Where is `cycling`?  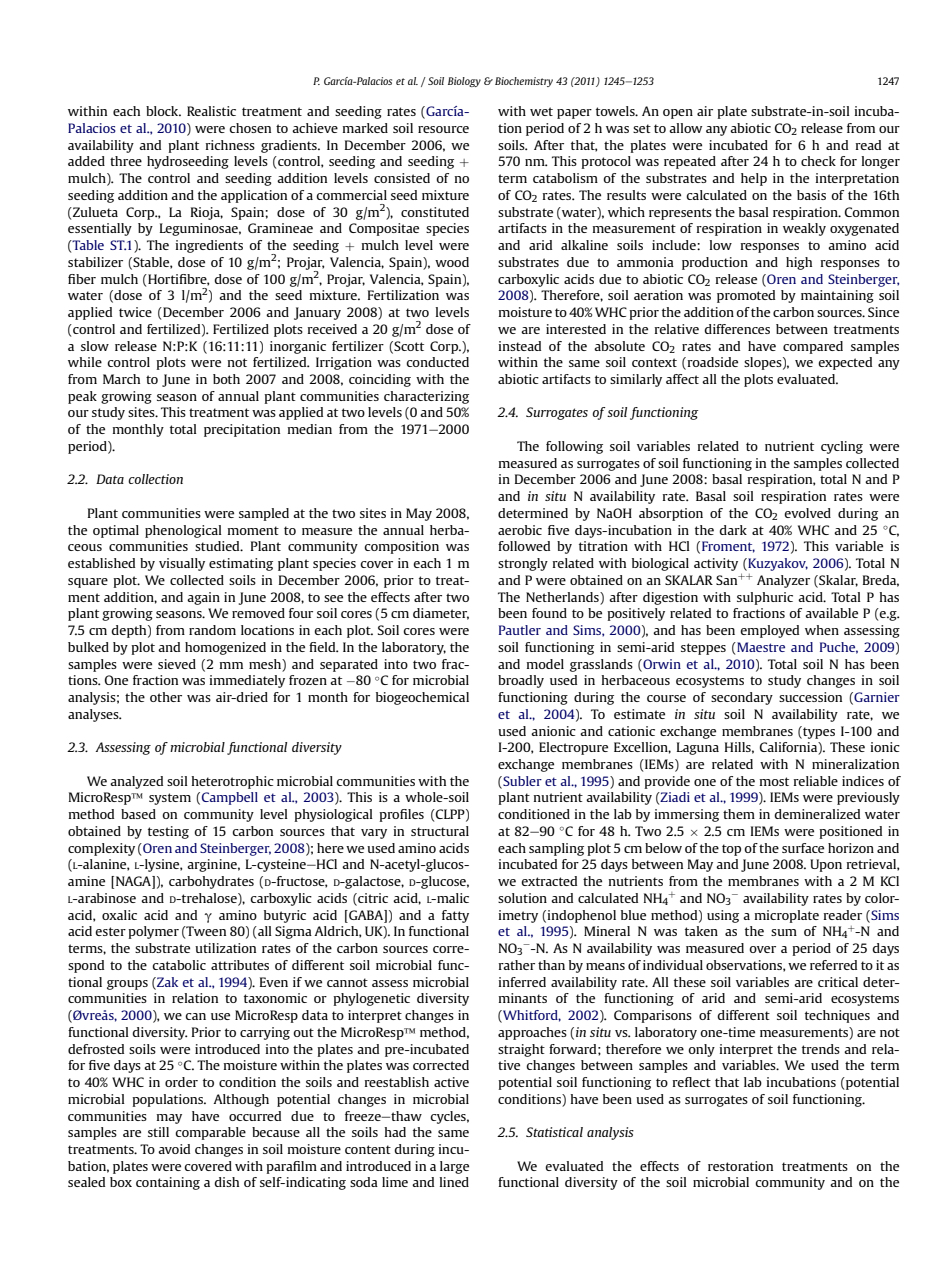 cycling is located at coordinates (842, 447).
